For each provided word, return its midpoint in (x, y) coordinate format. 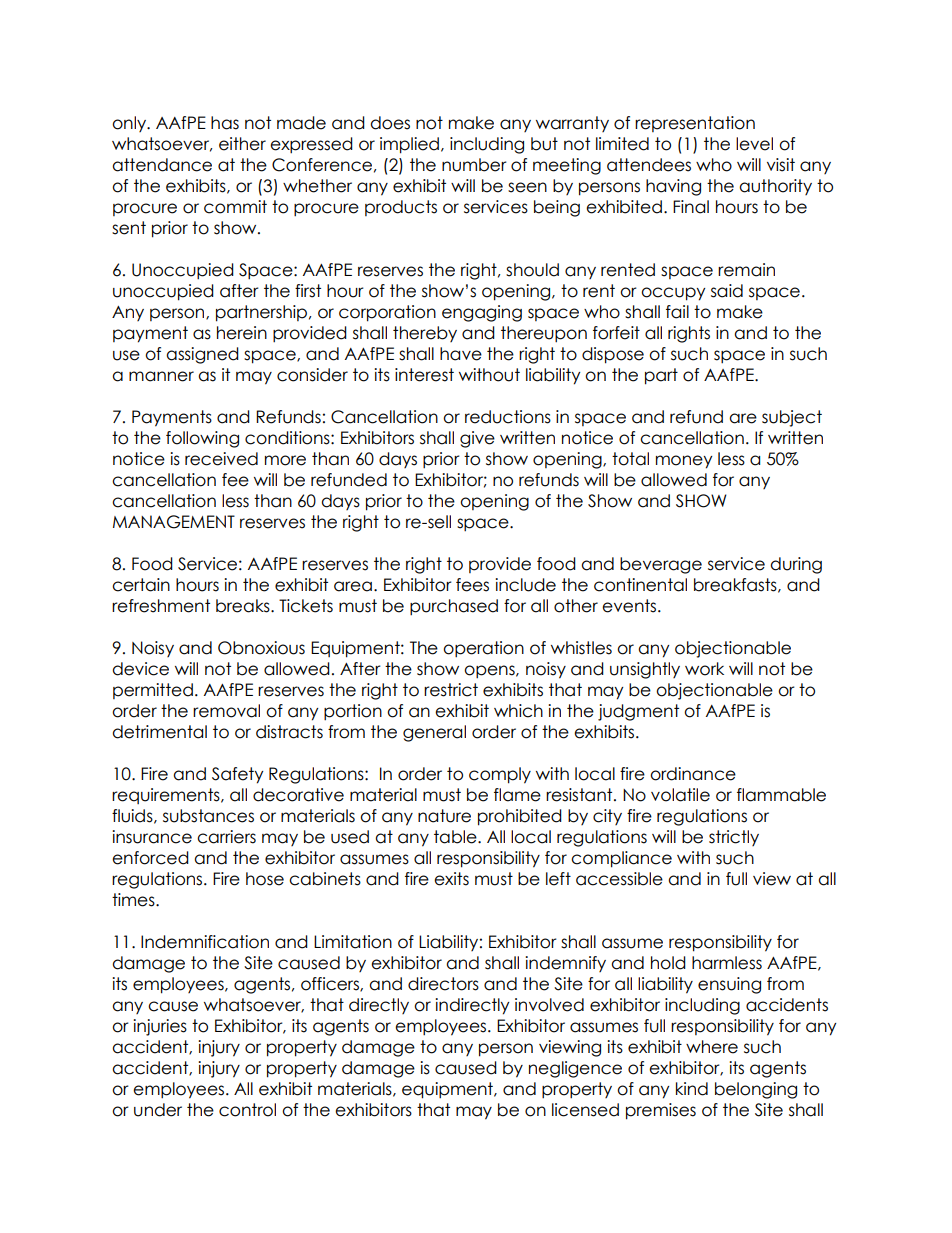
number (474, 165)
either (242, 144)
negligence (575, 1069)
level (754, 144)
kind (692, 1089)
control (247, 1110)
